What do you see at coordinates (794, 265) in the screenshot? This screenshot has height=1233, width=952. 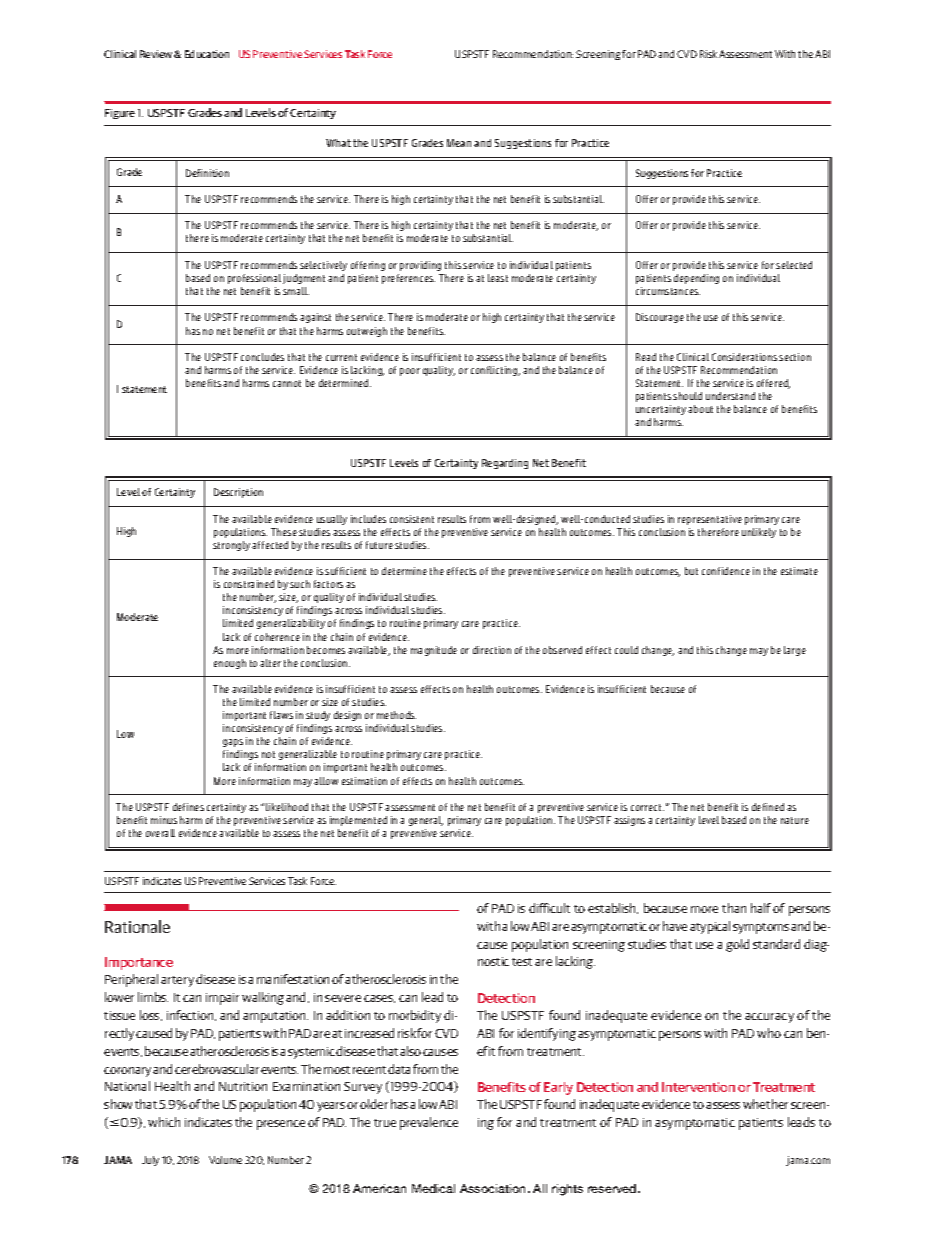 I see `selected` at bounding box center [794, 265].
